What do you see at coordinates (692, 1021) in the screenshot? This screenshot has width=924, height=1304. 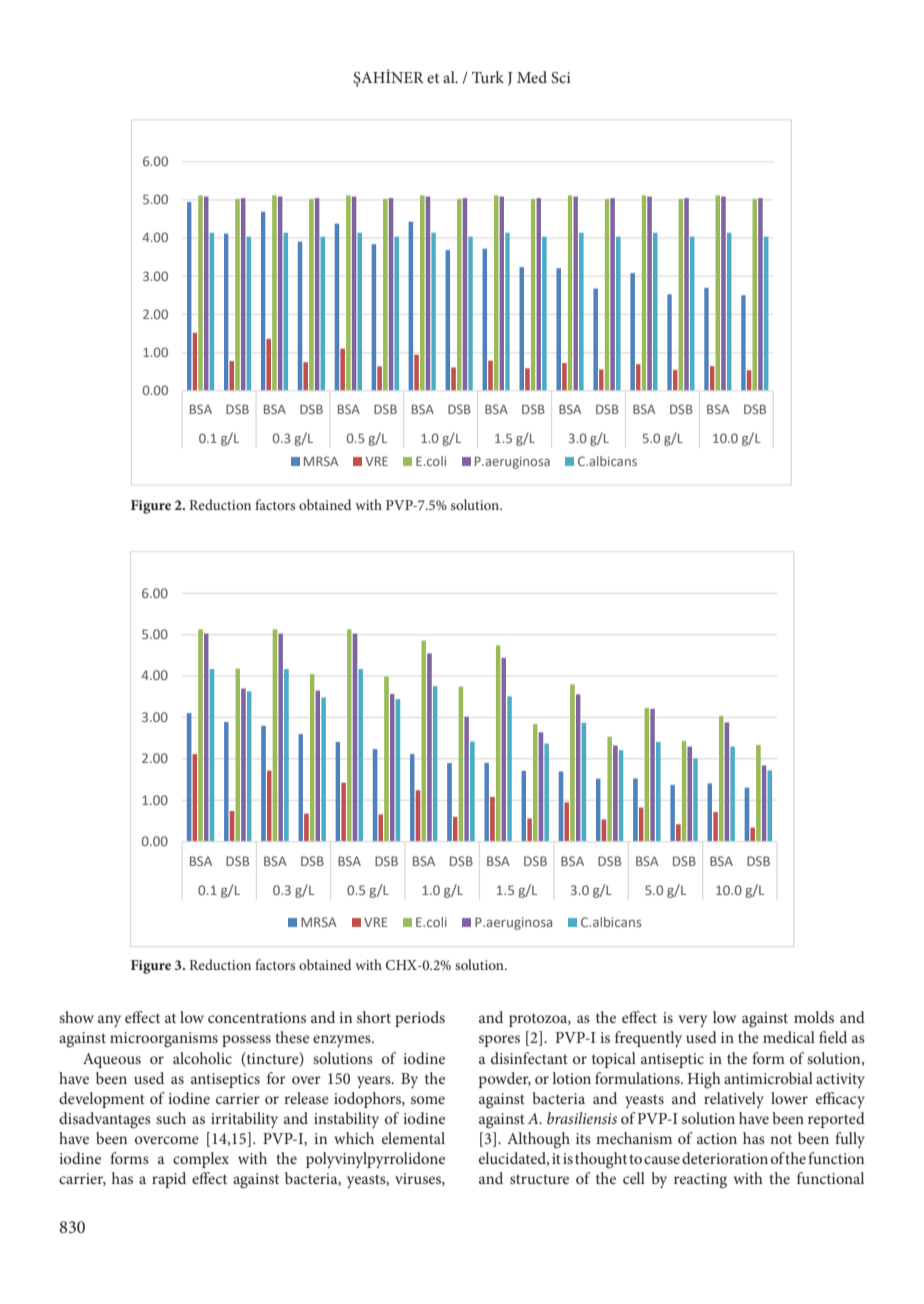 I see `very` at bounding box center [692, 1021].
